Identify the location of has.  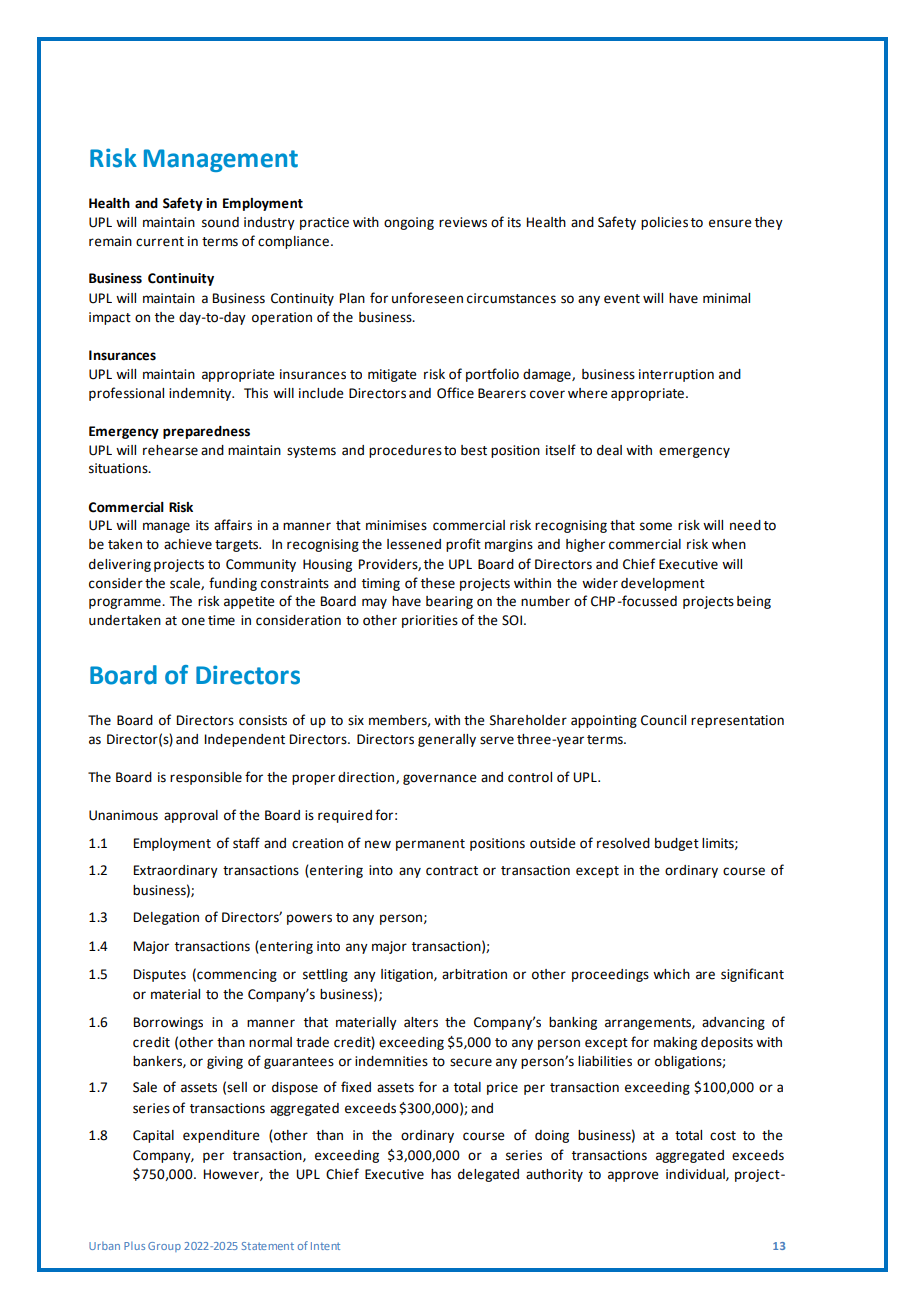
(441, 1174).
